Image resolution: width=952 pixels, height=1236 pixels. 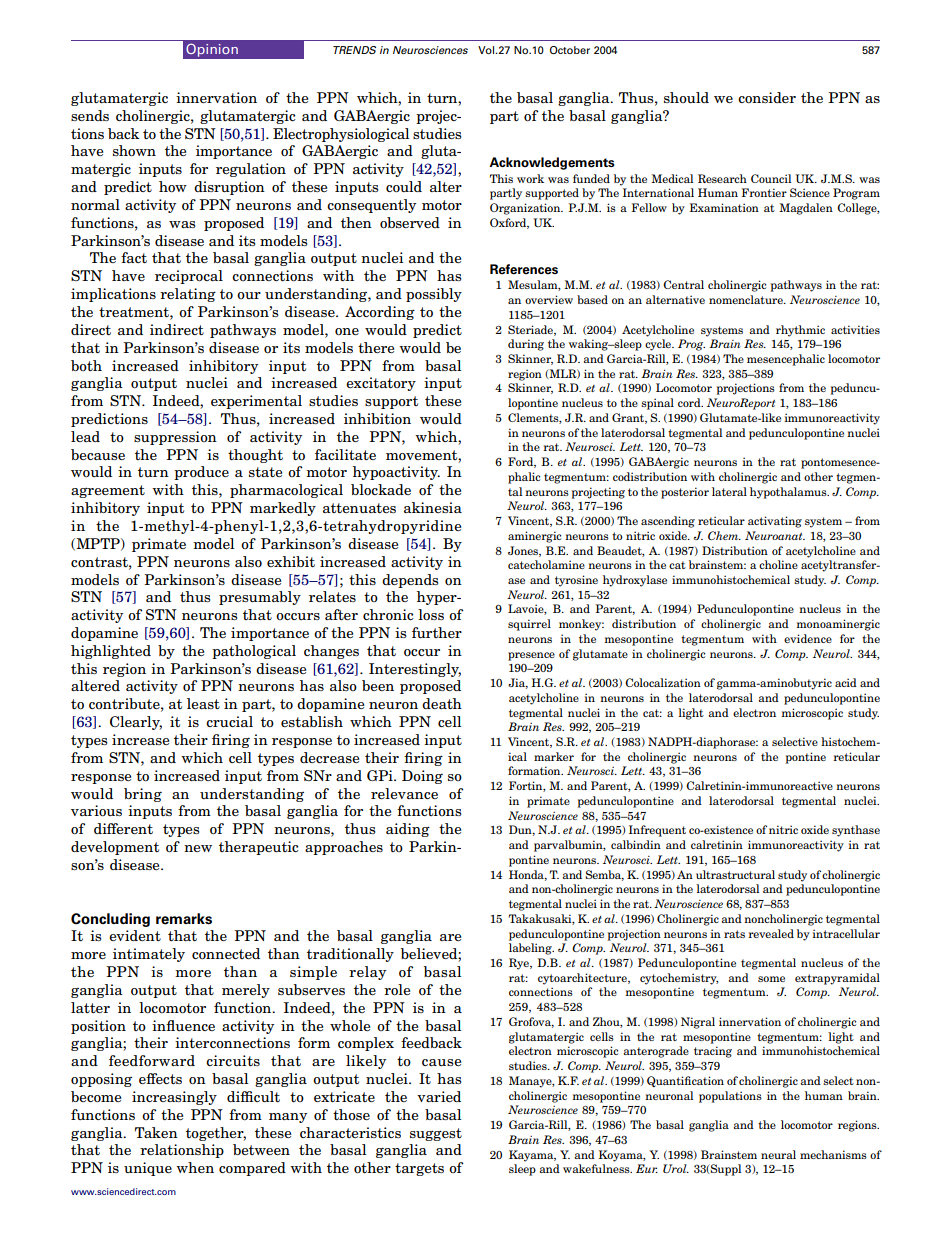 I want to click on loss, so click(x=431, y=615).
